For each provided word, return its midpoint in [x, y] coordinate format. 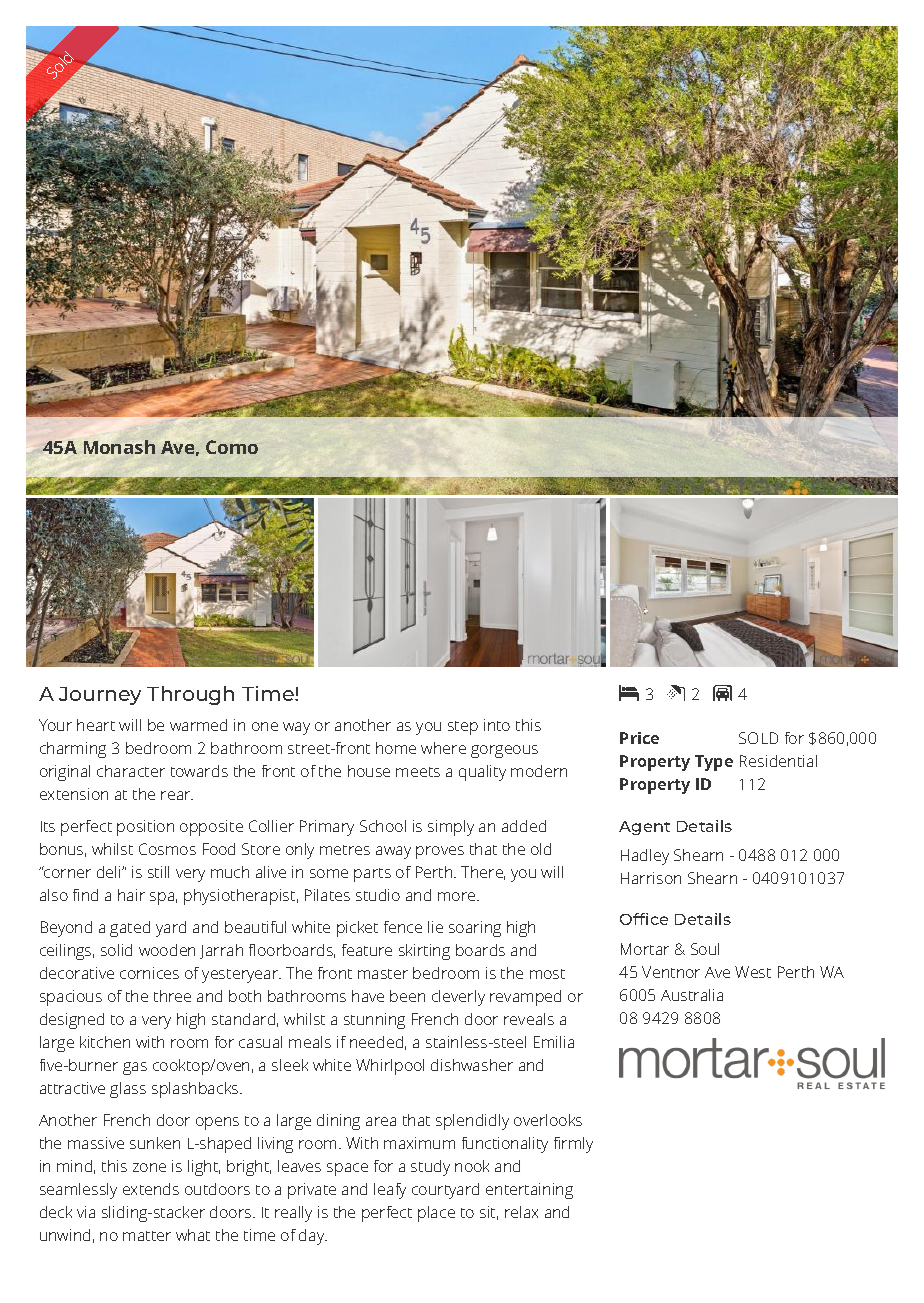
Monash [119, 447]
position [145, 828]
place [436, 1214]
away [393, 852]
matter [147, 1236]
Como [232, 447]
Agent [644, 828]
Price [639, 738]
